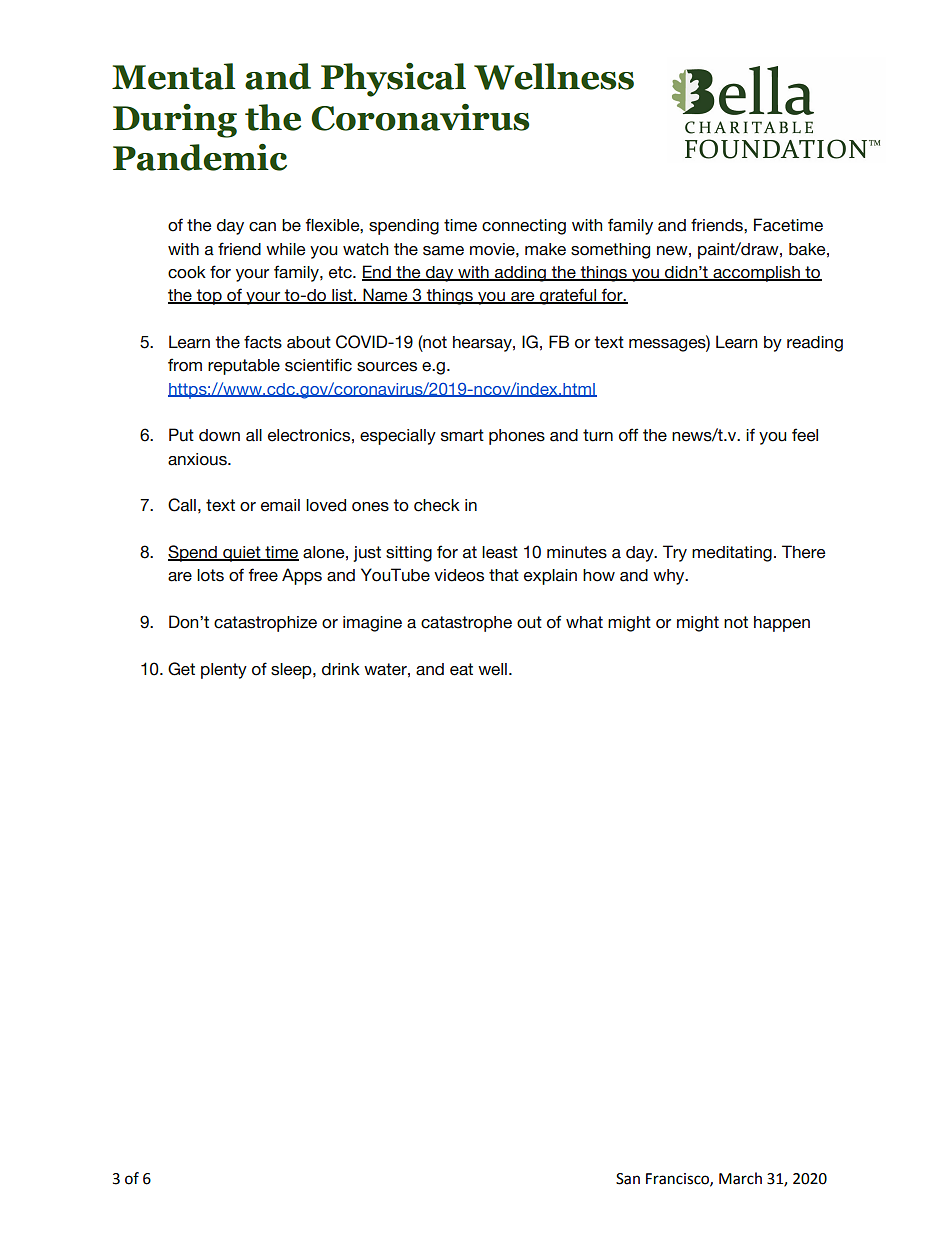 The width and height of the document is (952, 1233). Describe the element at coordinates (462, 435) in the document. I see `smart` at that location.
